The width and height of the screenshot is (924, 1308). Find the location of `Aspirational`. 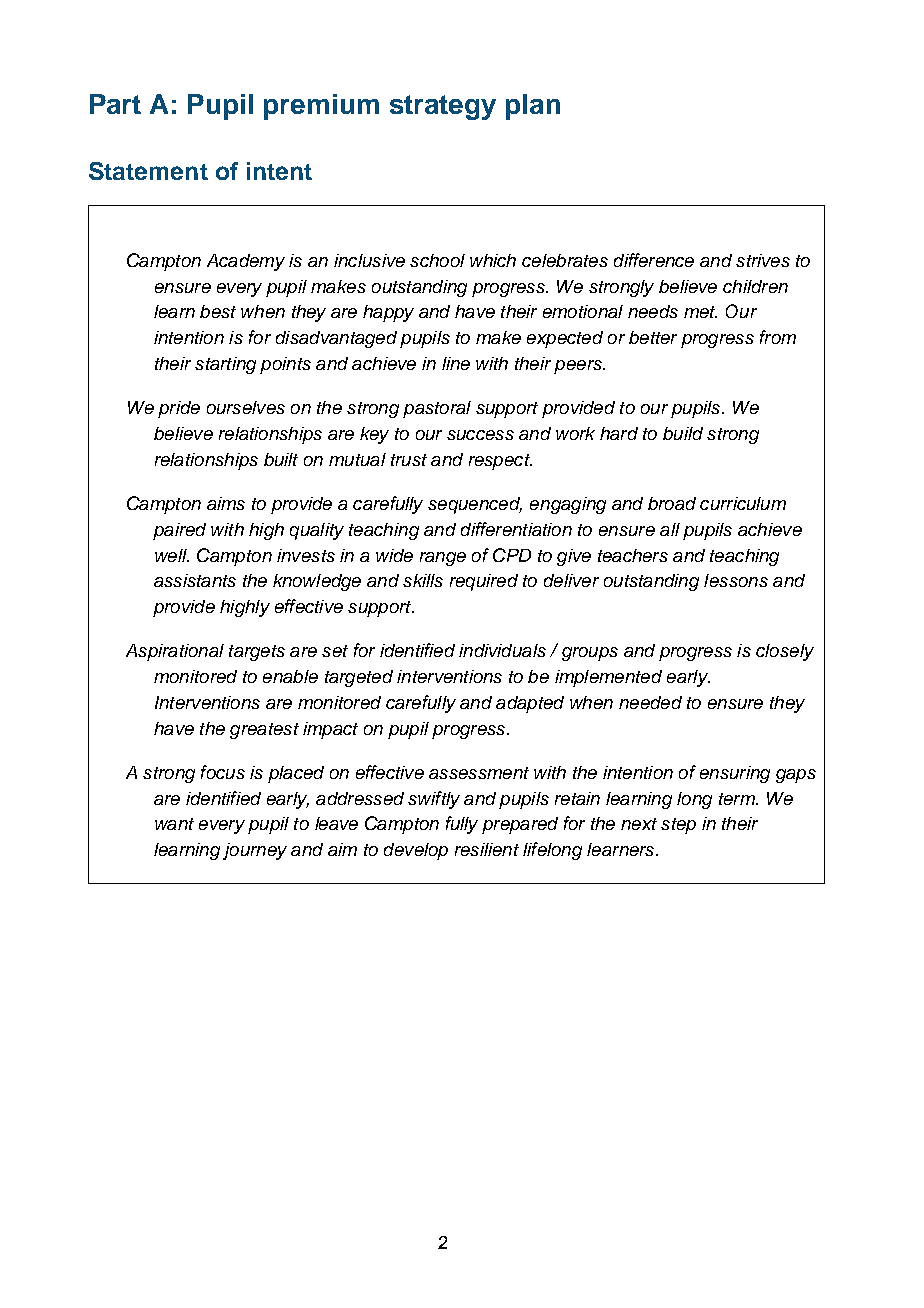

Aspirational is located at coordinates (175, 652).
